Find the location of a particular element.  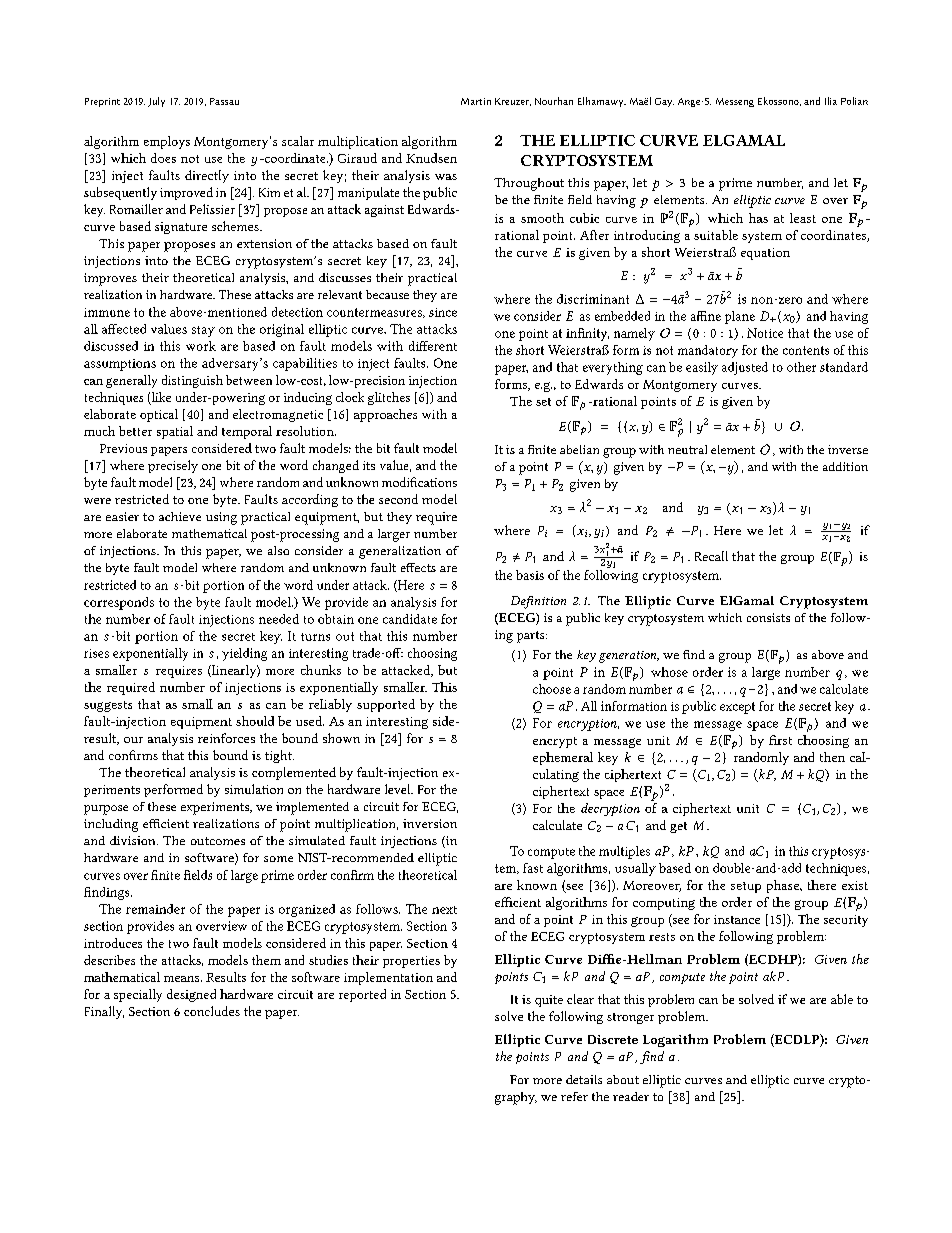

concludes is located at coordinates (212, 1011).
